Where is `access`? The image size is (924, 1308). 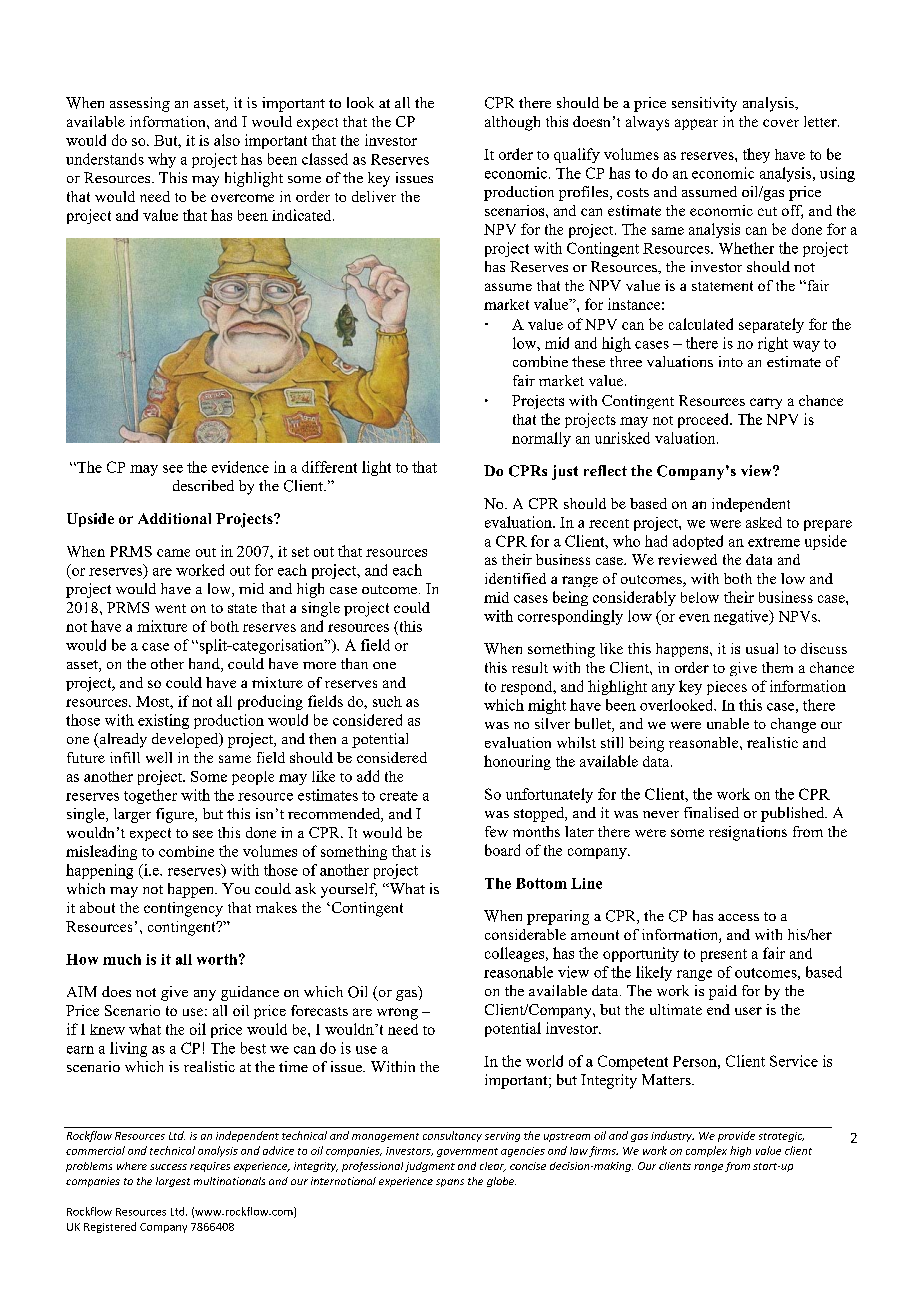 access is located at coordinates (738, 917).
